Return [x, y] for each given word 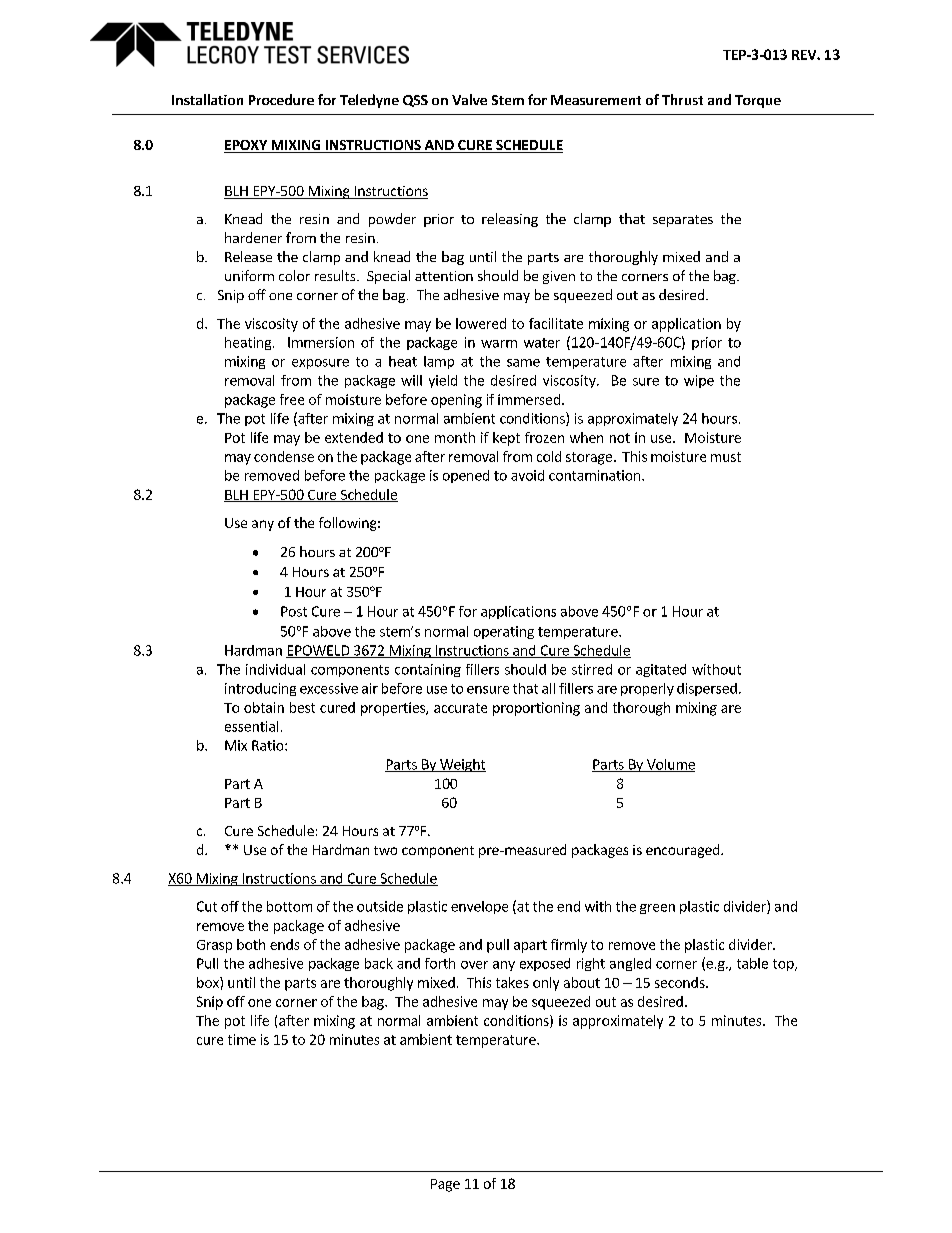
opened [466, 476]
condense [284, 456]
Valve [469, 99]
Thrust [682, 99]
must [726, 457]
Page [445, 1185]
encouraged [684, 851]
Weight [462, 765]
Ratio [269, 745]
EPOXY [246, 146]
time [242, 1039]
